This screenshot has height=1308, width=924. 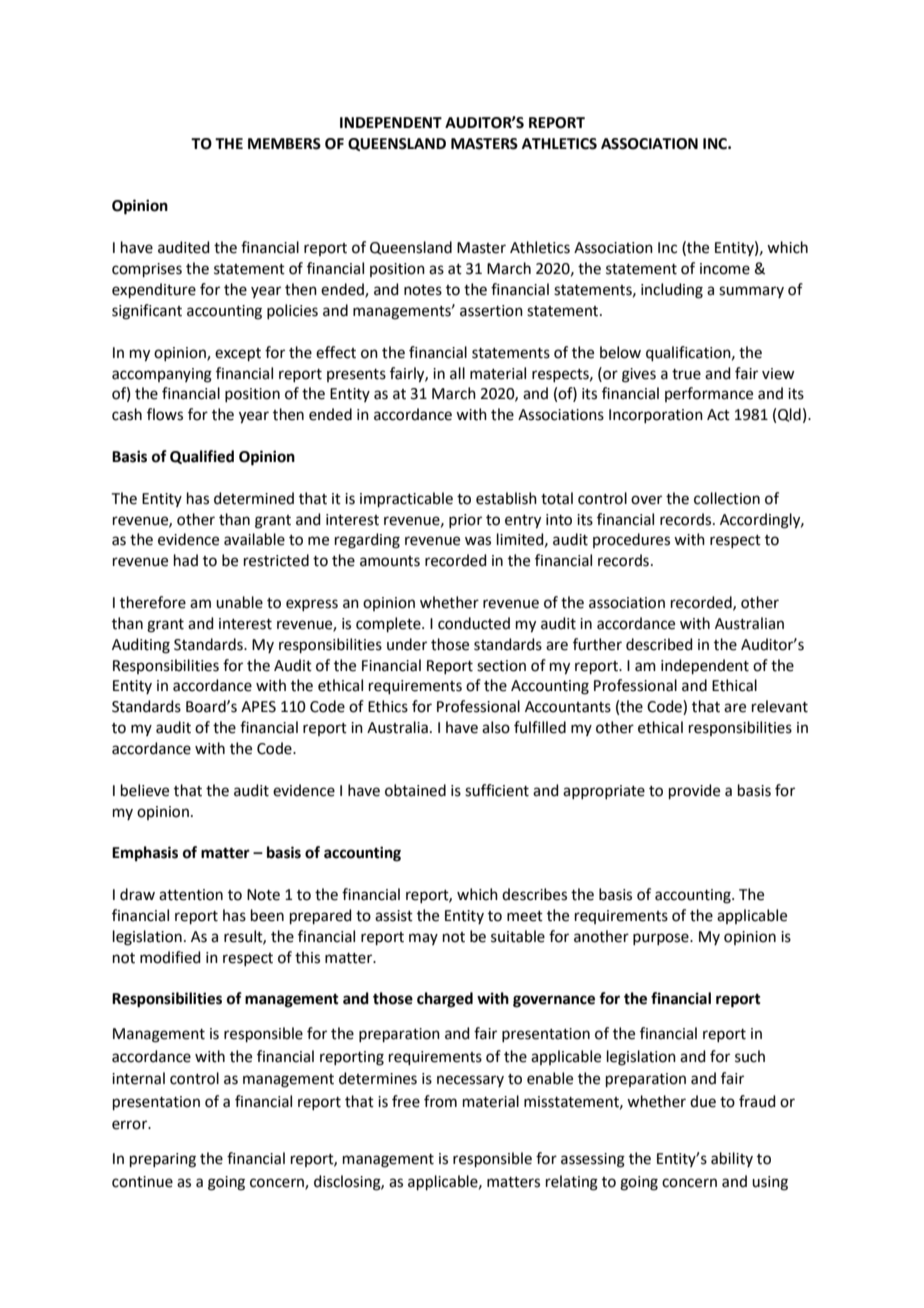 I want to click on income, so click(x=725, y=269).
